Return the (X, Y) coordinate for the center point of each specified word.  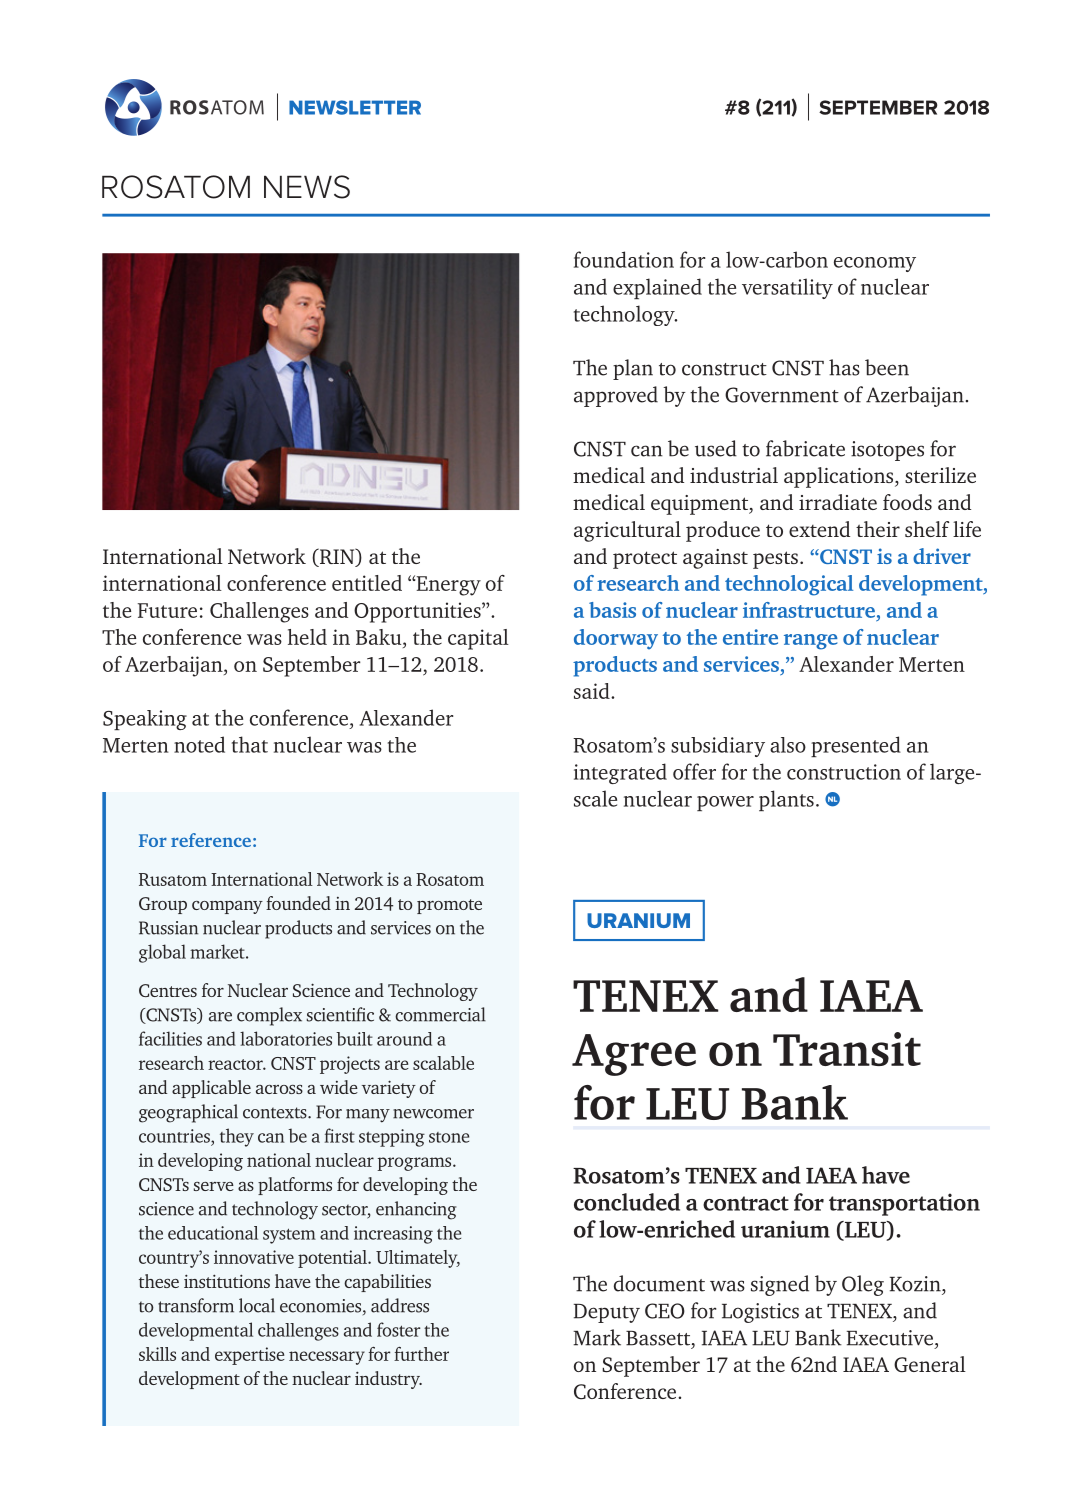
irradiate (838, 502)
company (227, 907)
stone (449, 1137)
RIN (337, 557)
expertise (250, 1356)
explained (657, 288)
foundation (624, 259)
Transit (847, 1049)
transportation (904, 1204)
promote (449, 906)
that (250, 744)
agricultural (627, 531)
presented (856, 746)
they (237, 1137)
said (593, 691)
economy (875, 264)
